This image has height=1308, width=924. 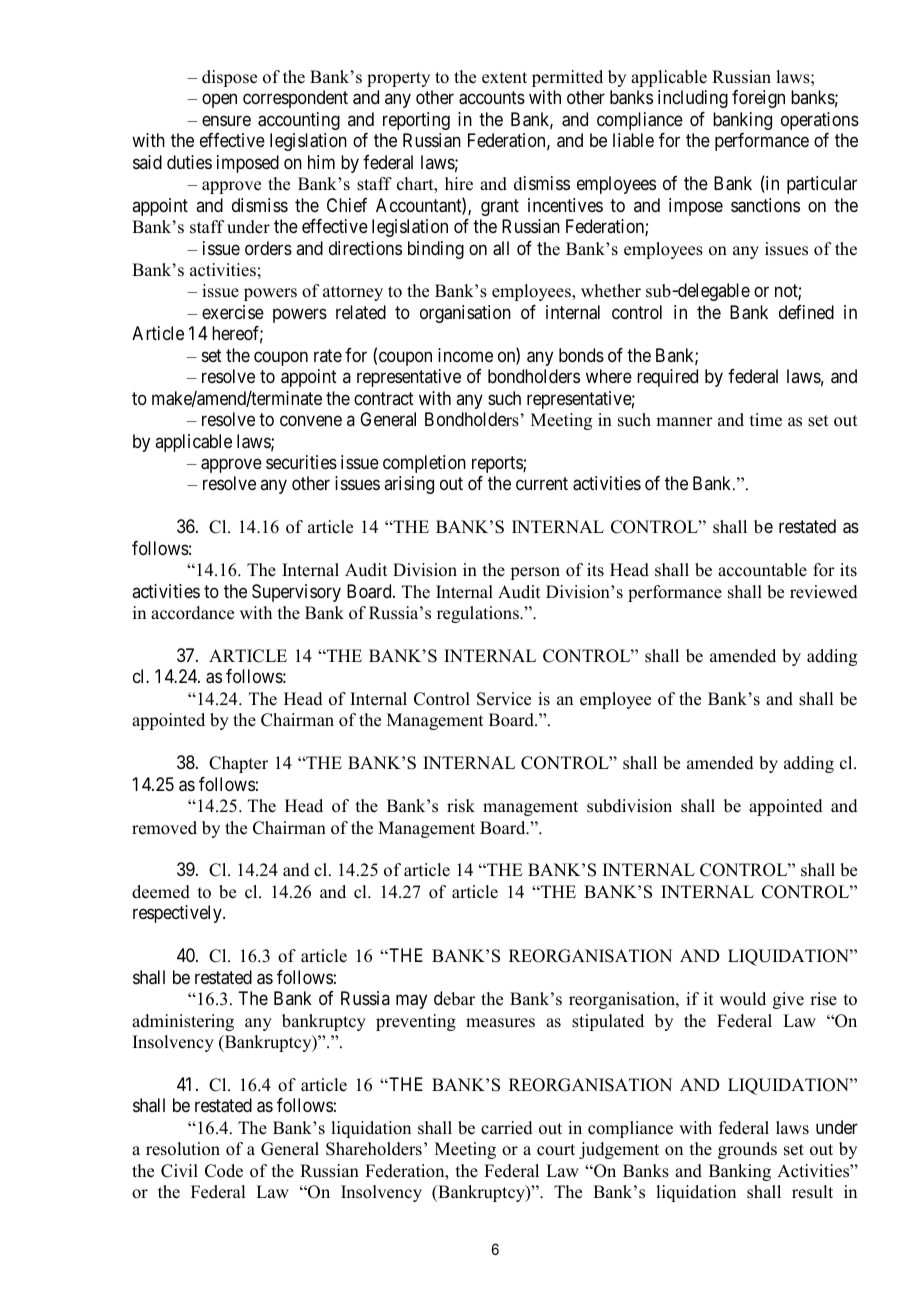 I want to click on foreign, so click(x=758, y=99).
